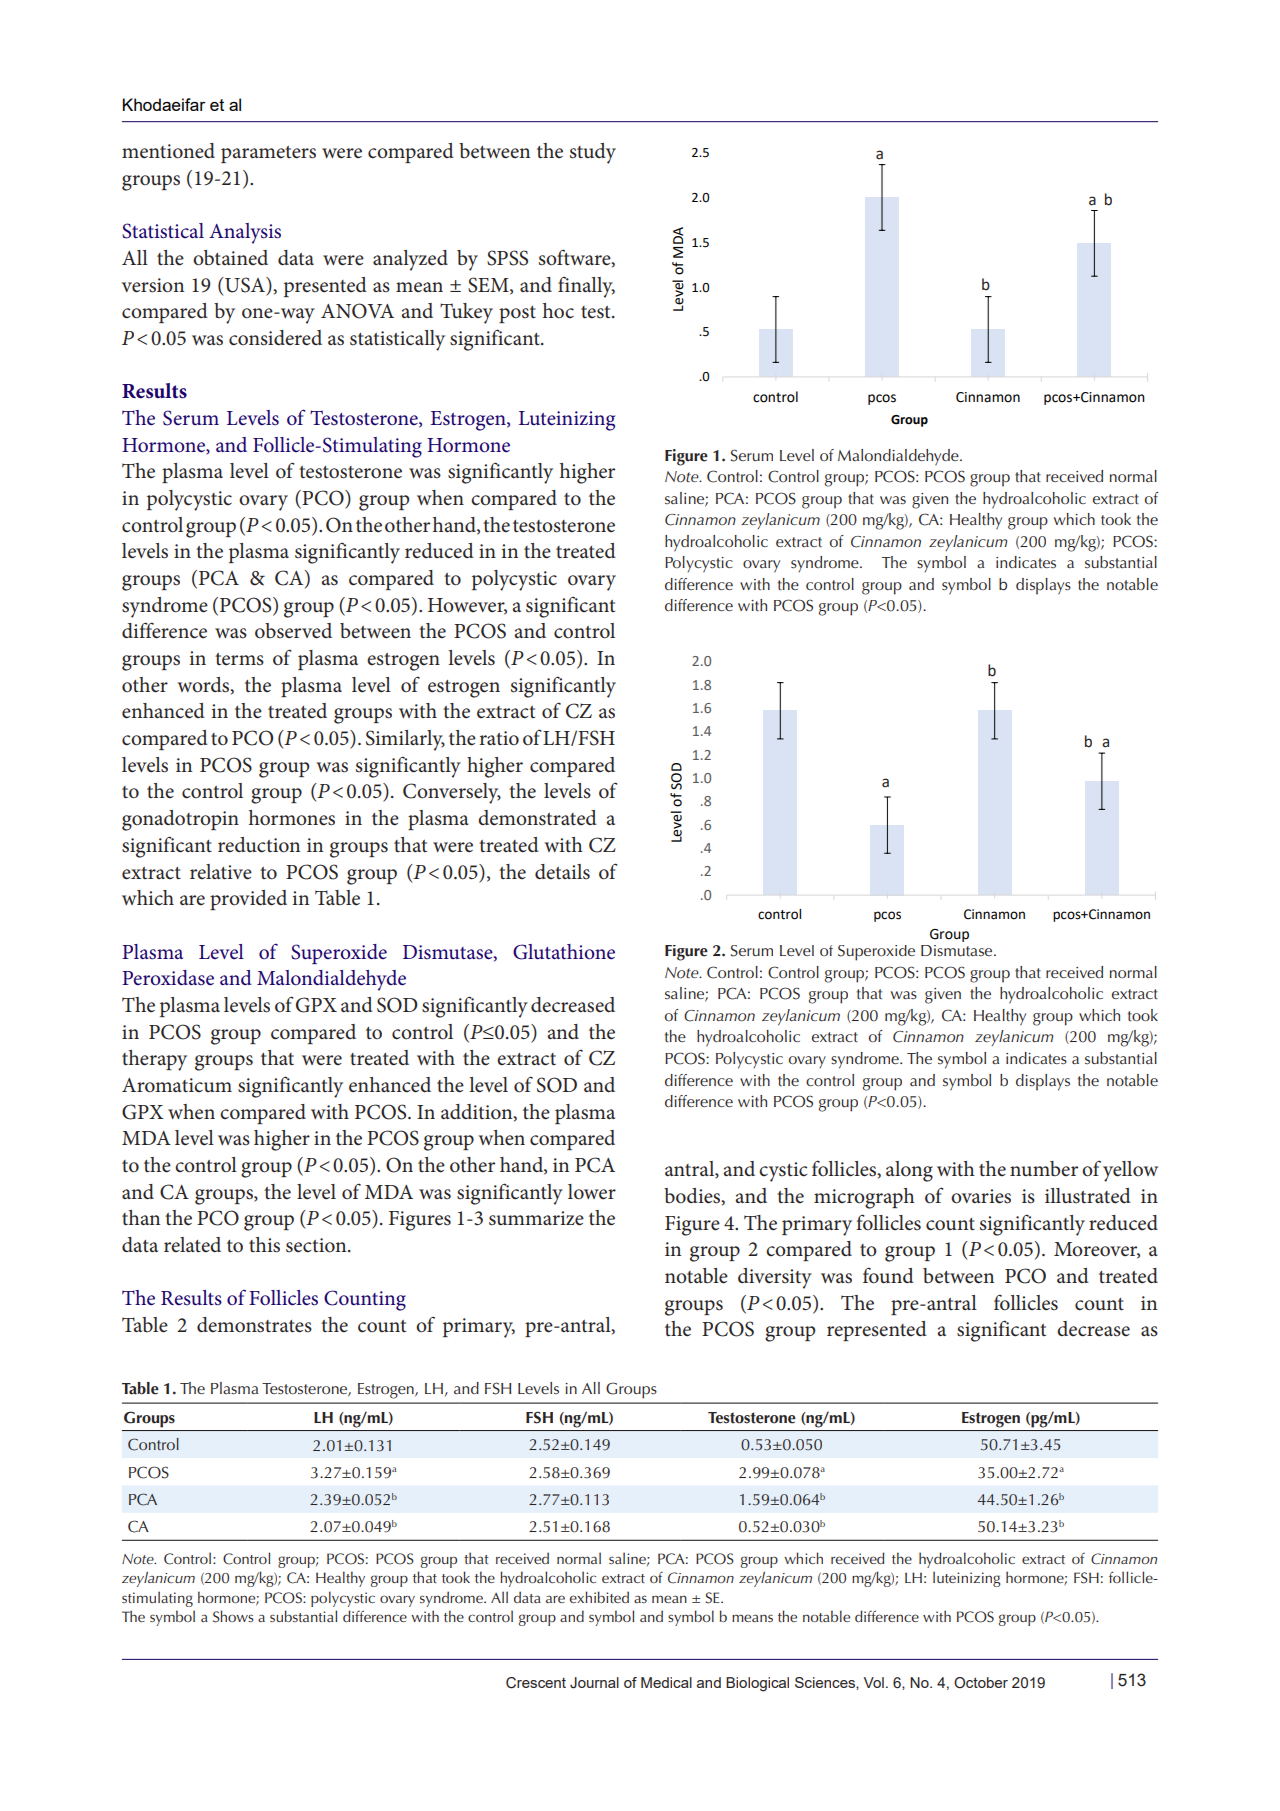 Image resolution: width=1280 pixels, height=1811 pixels. Describe the element at coordinates (593, 153) in the page. I see `study` at that location.
